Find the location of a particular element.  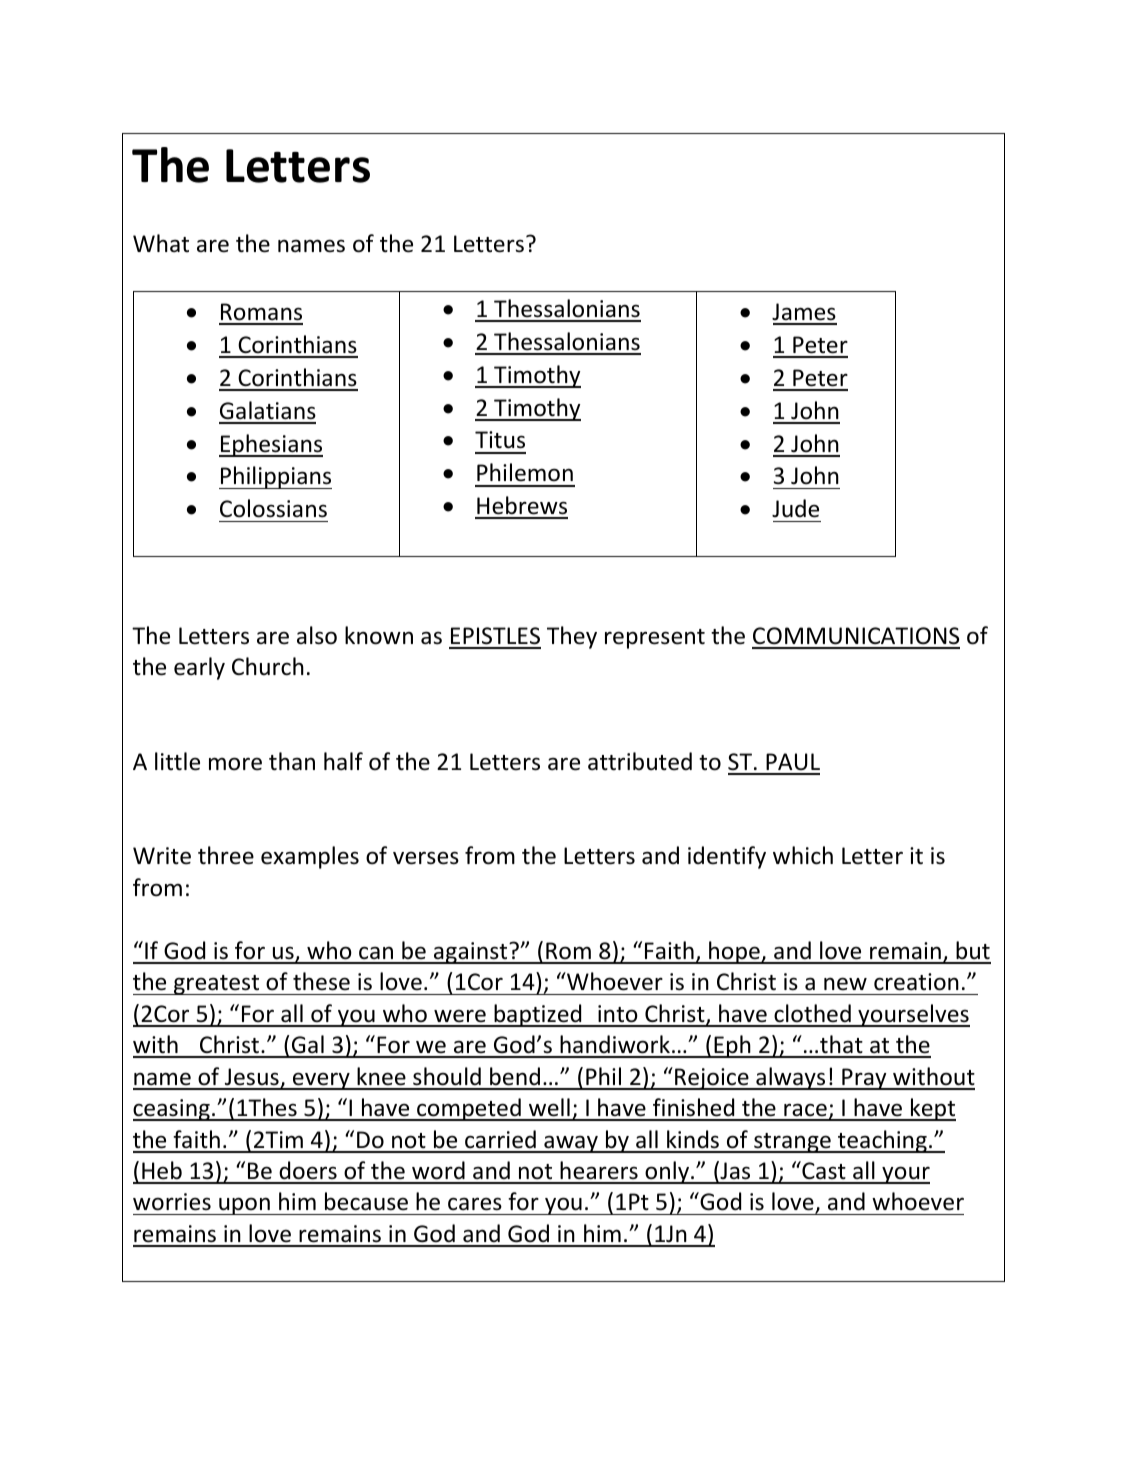

more is located at coordinates (235, 764).
